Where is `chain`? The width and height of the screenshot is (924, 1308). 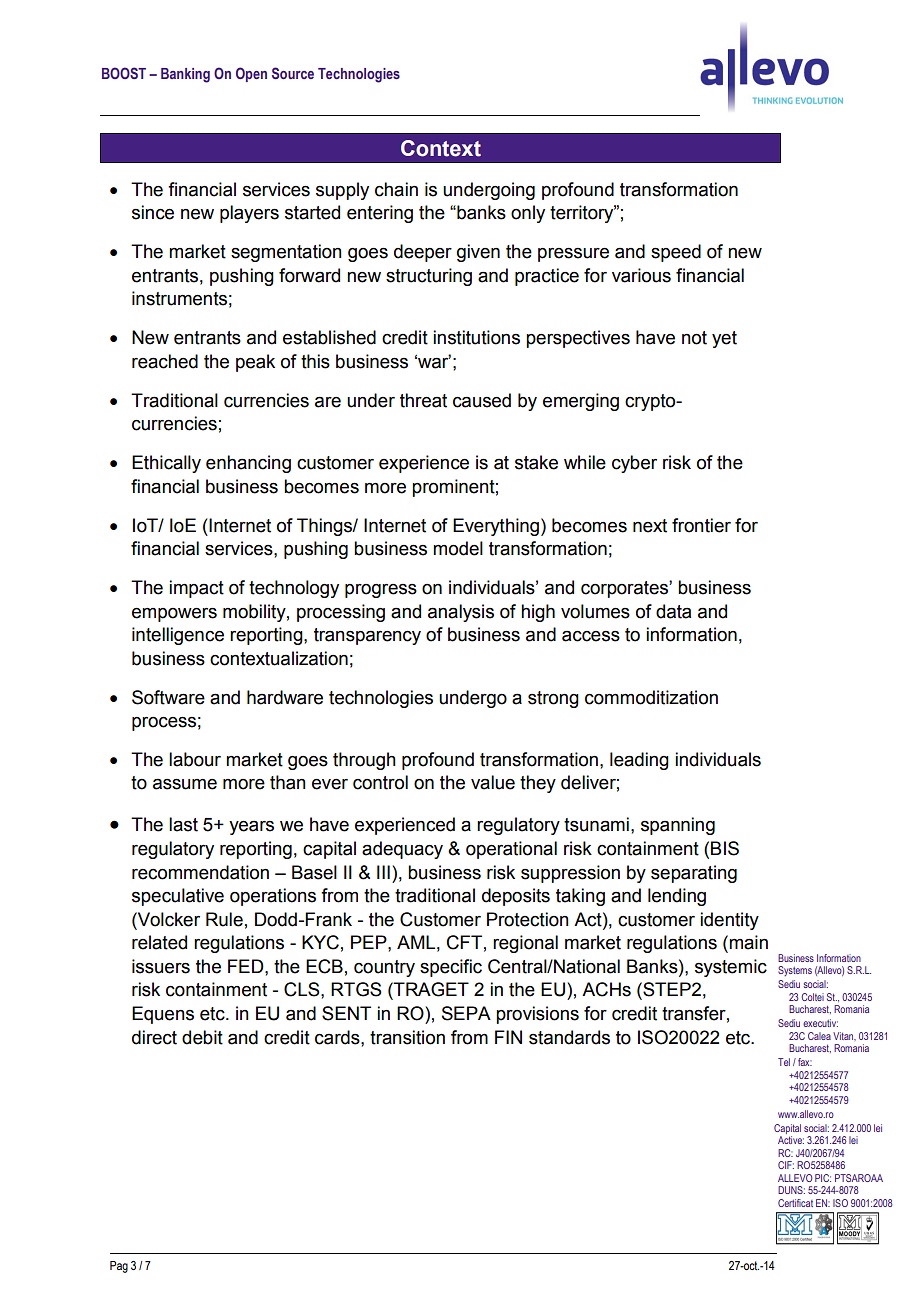
chain is located at coordinates (396, 189).
